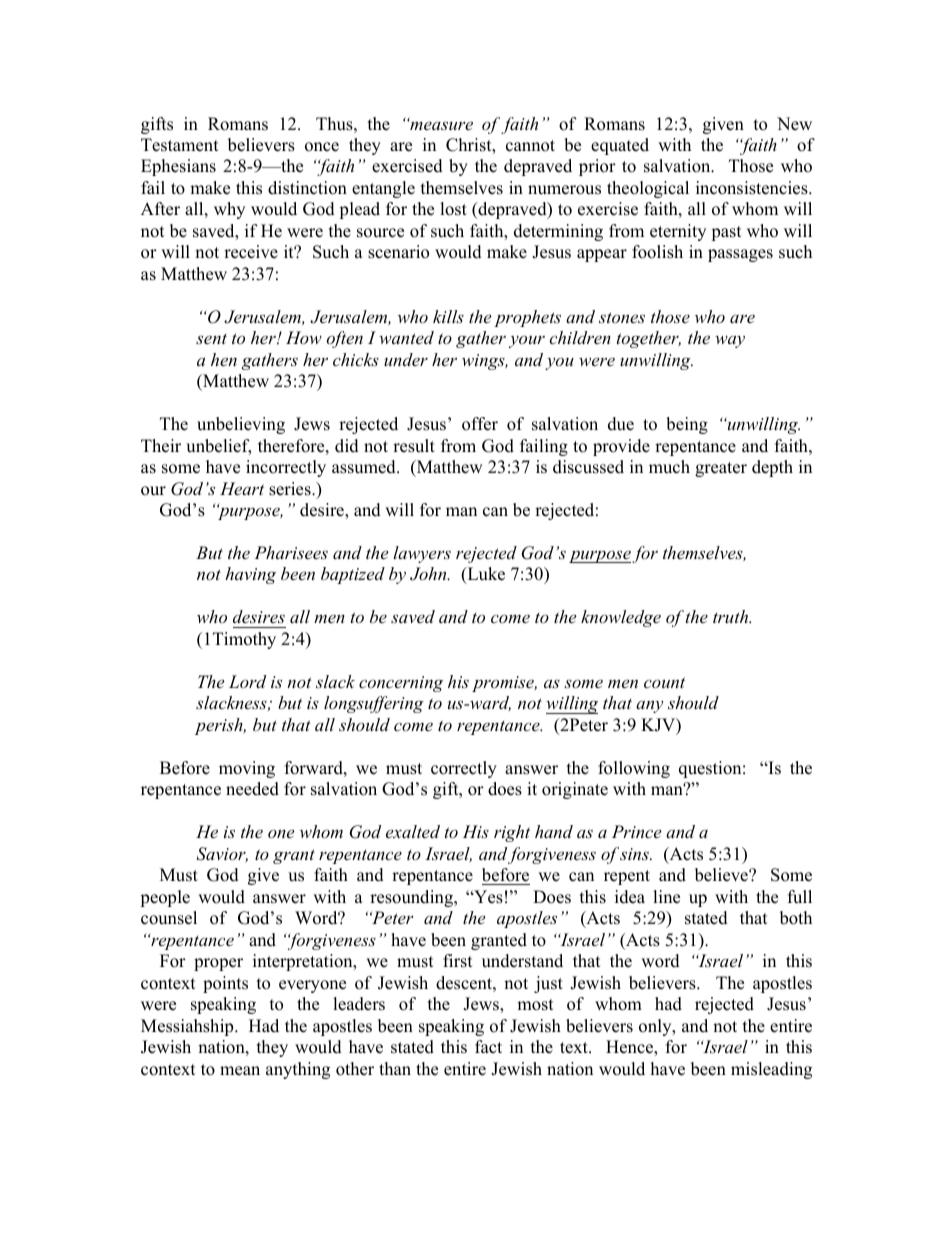 The width and height of the screenshot is (952, 1233). What do you see at coordinates (512, 833) in the screenshot?
I see `right` at bounding box center [512, 833].
